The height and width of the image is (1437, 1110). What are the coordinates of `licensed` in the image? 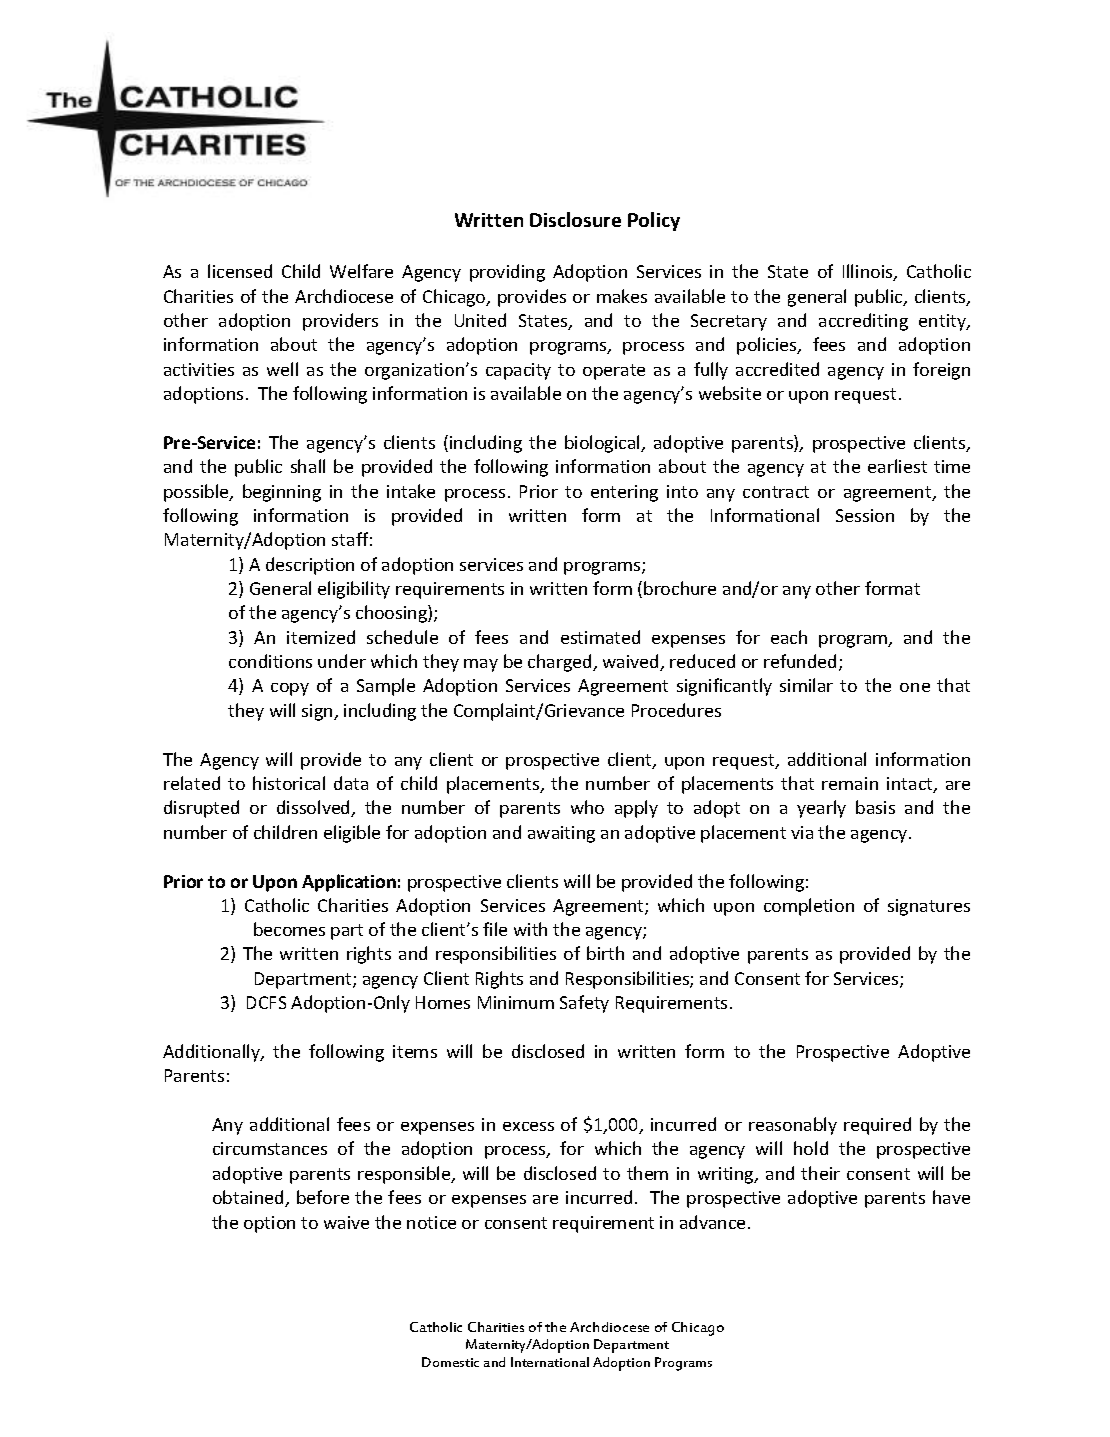 It's located at (240, 271).
